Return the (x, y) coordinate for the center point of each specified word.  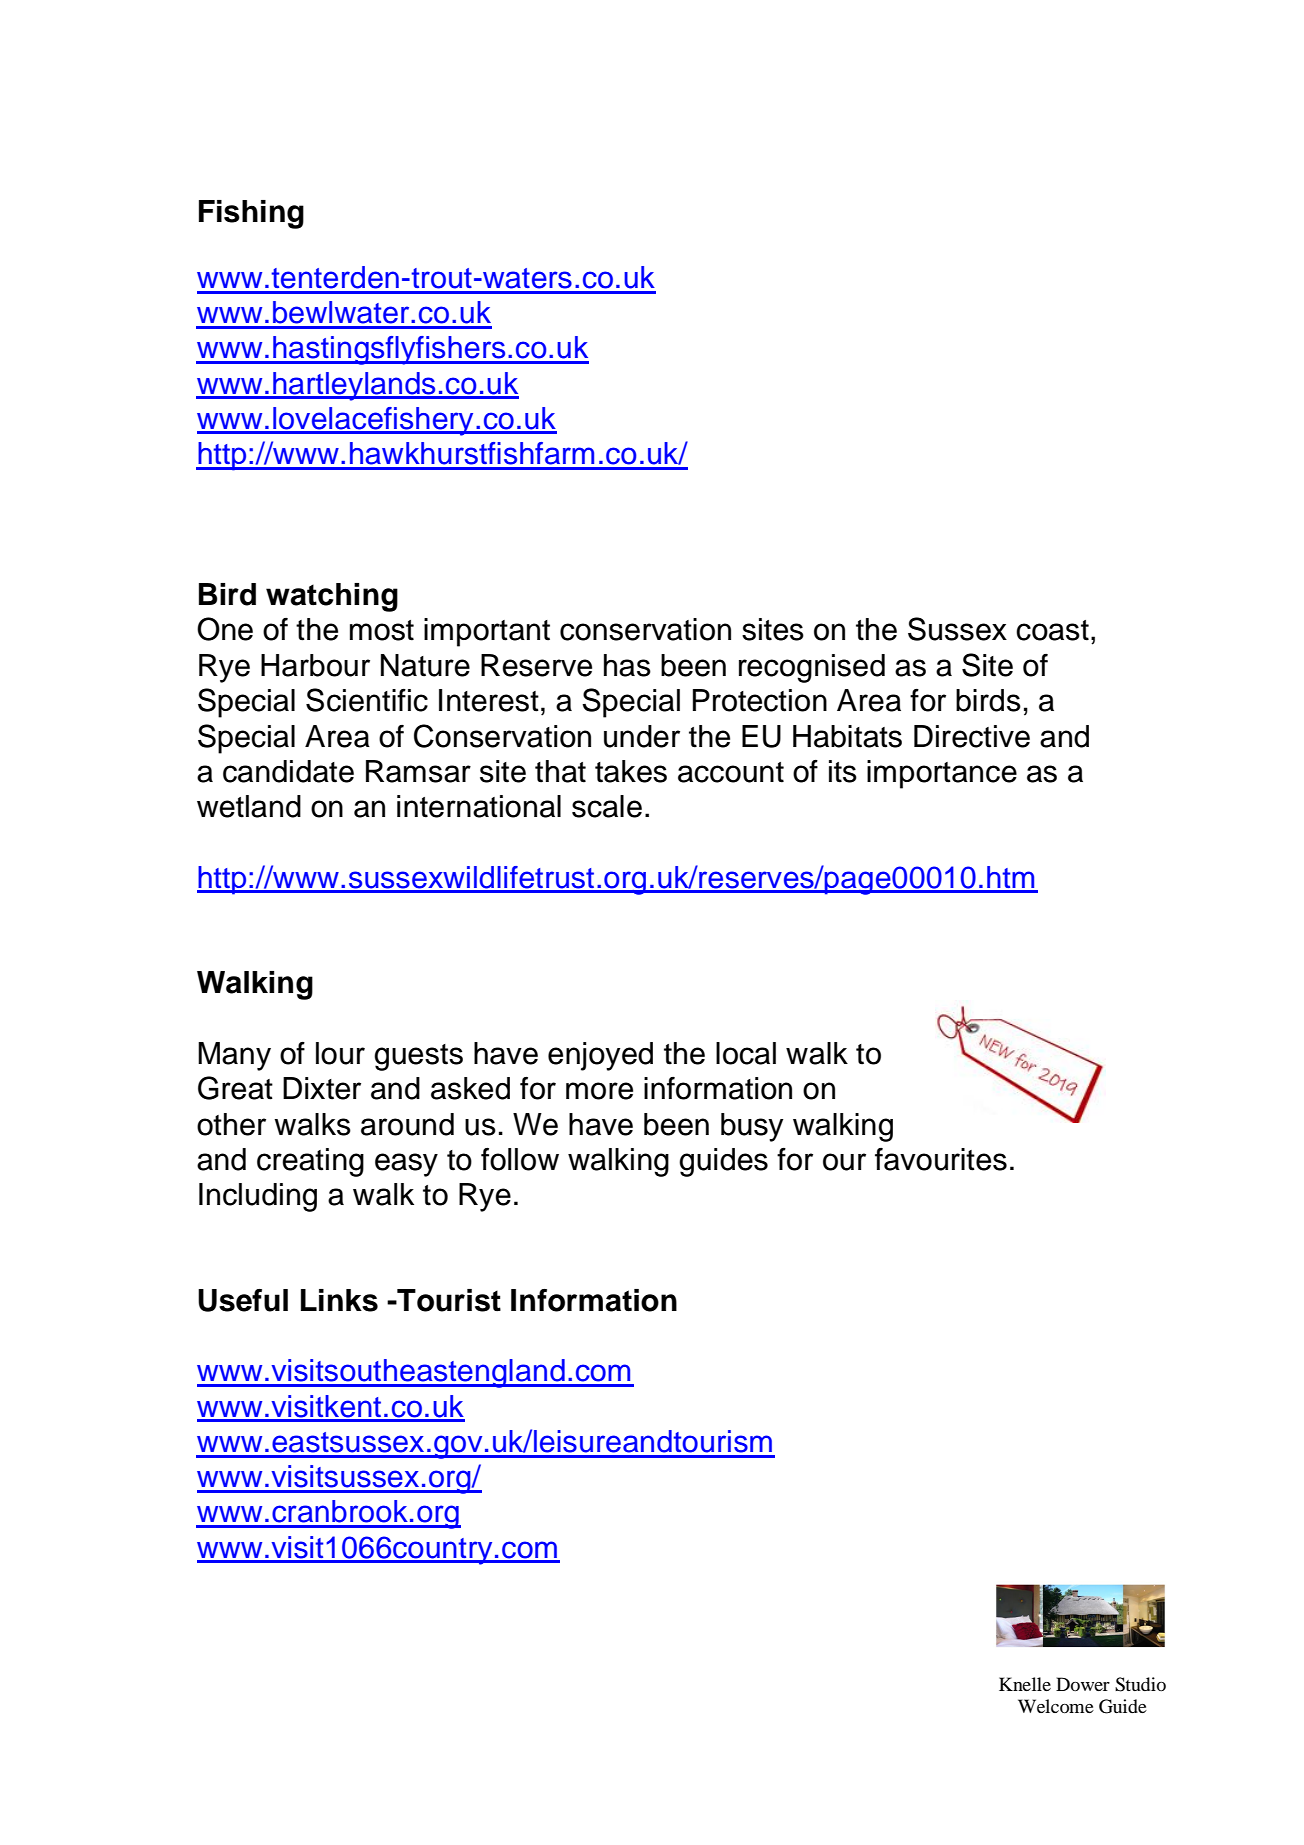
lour (340, 1053)
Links (339, 1300)
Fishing (251, 214)
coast (1052, 630)
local (746, 1053)
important (487, 632)
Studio (1140, 1684)
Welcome (1056, 1706)
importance (942, 774)
